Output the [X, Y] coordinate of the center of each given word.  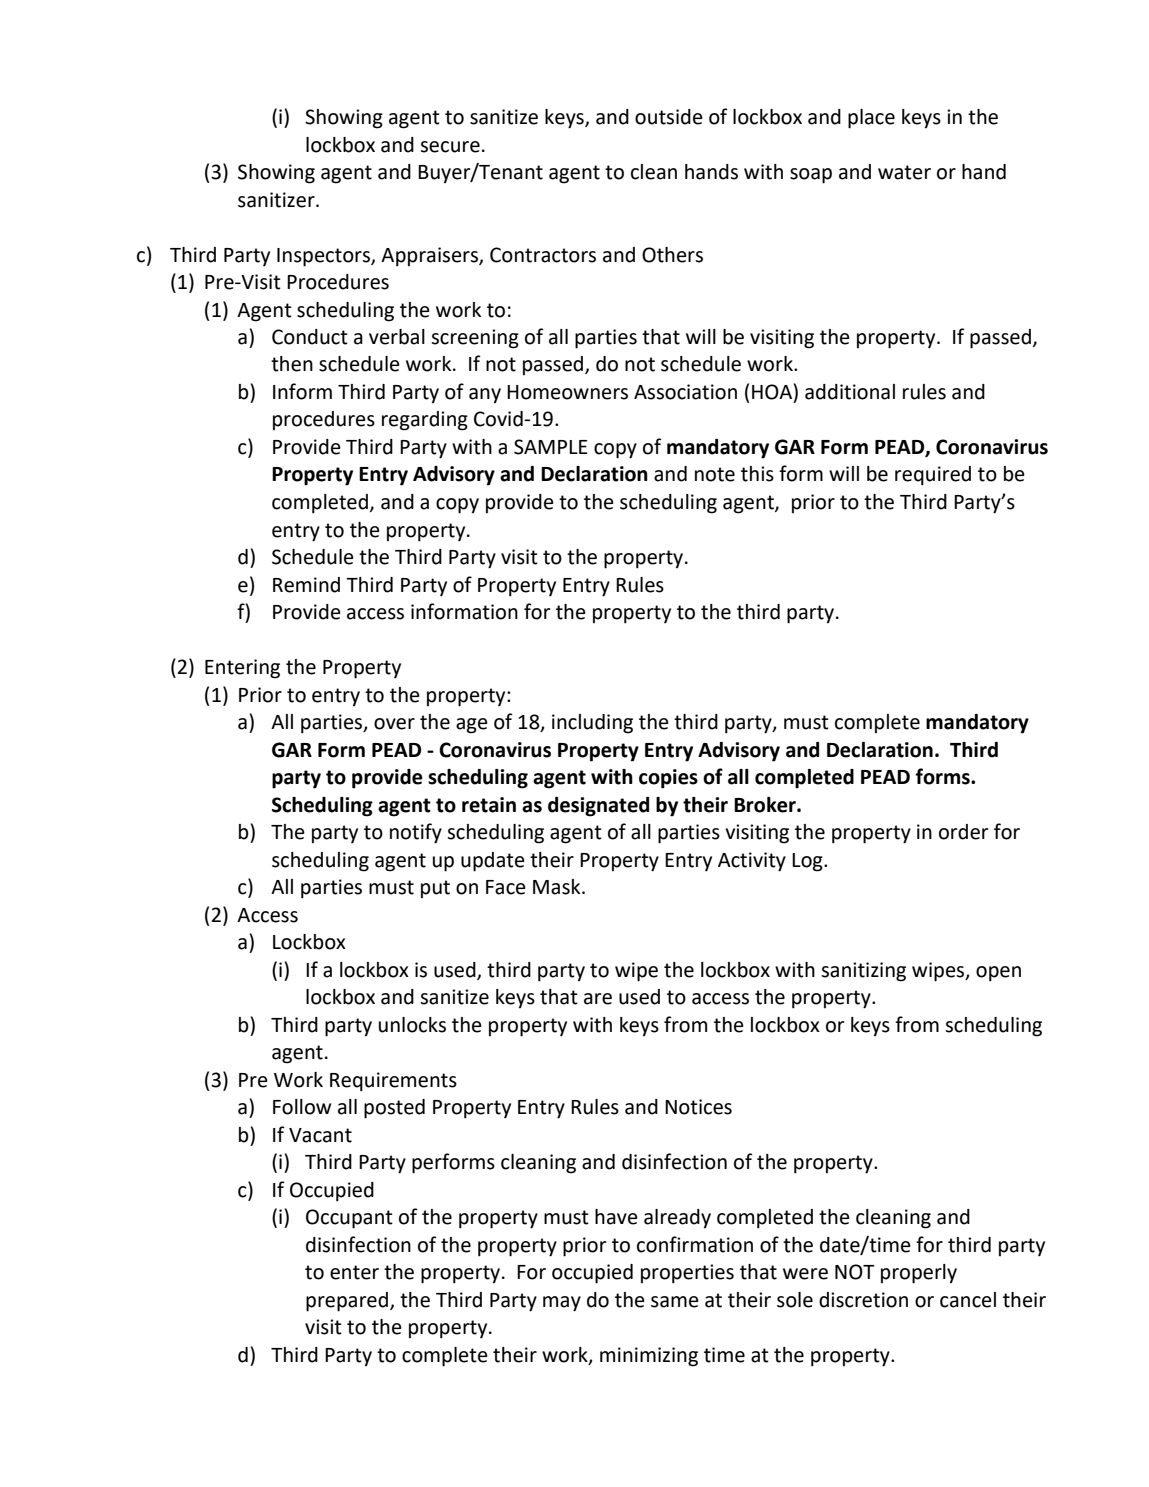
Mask [558, 887]
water [904, 172]
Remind [306, 585]
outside [669, 117]
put [435, 889]
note [715, 474]
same [675, 1302]
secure [450, 147]
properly [919, 1274]
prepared [347, 1302]
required [933, 476]
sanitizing [863, 972]
